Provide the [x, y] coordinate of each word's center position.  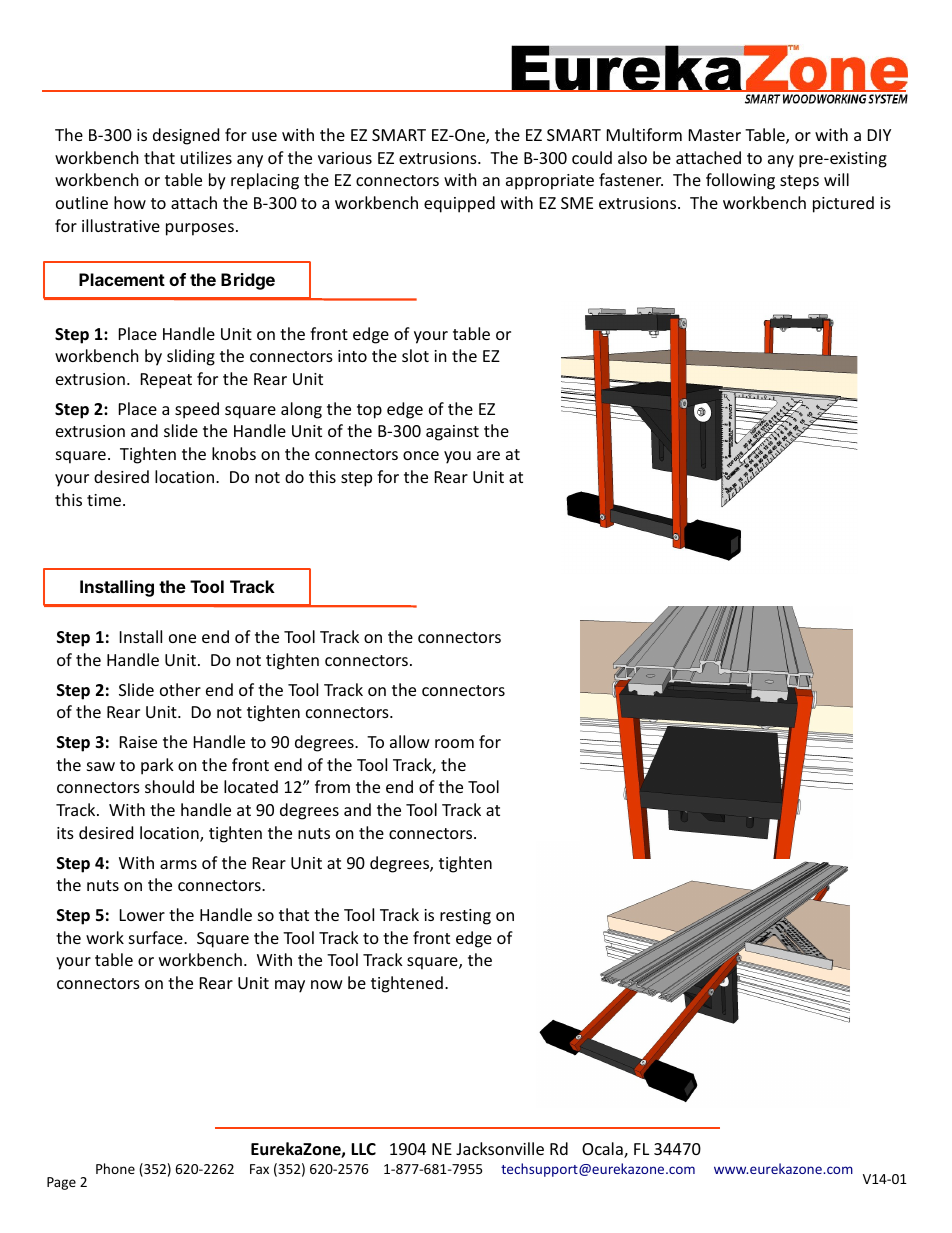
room [454, 743]
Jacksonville [500, 1148]
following [740, 181]
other [180, 689]
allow [410, 741]
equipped [459, 204]
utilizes [206, 157]
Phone [115, 1168]
